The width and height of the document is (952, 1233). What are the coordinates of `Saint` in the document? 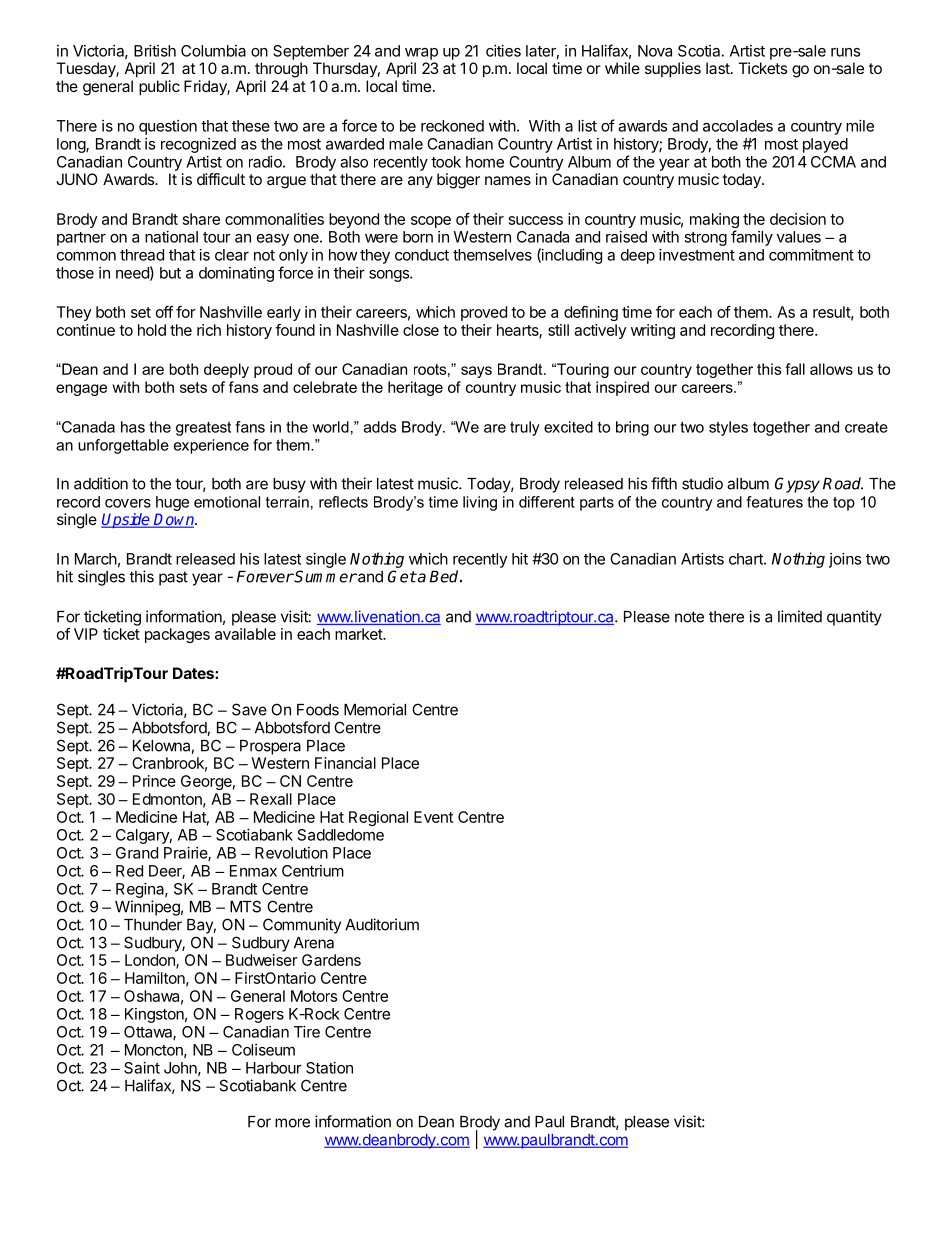 It's located at (142, 1068).
